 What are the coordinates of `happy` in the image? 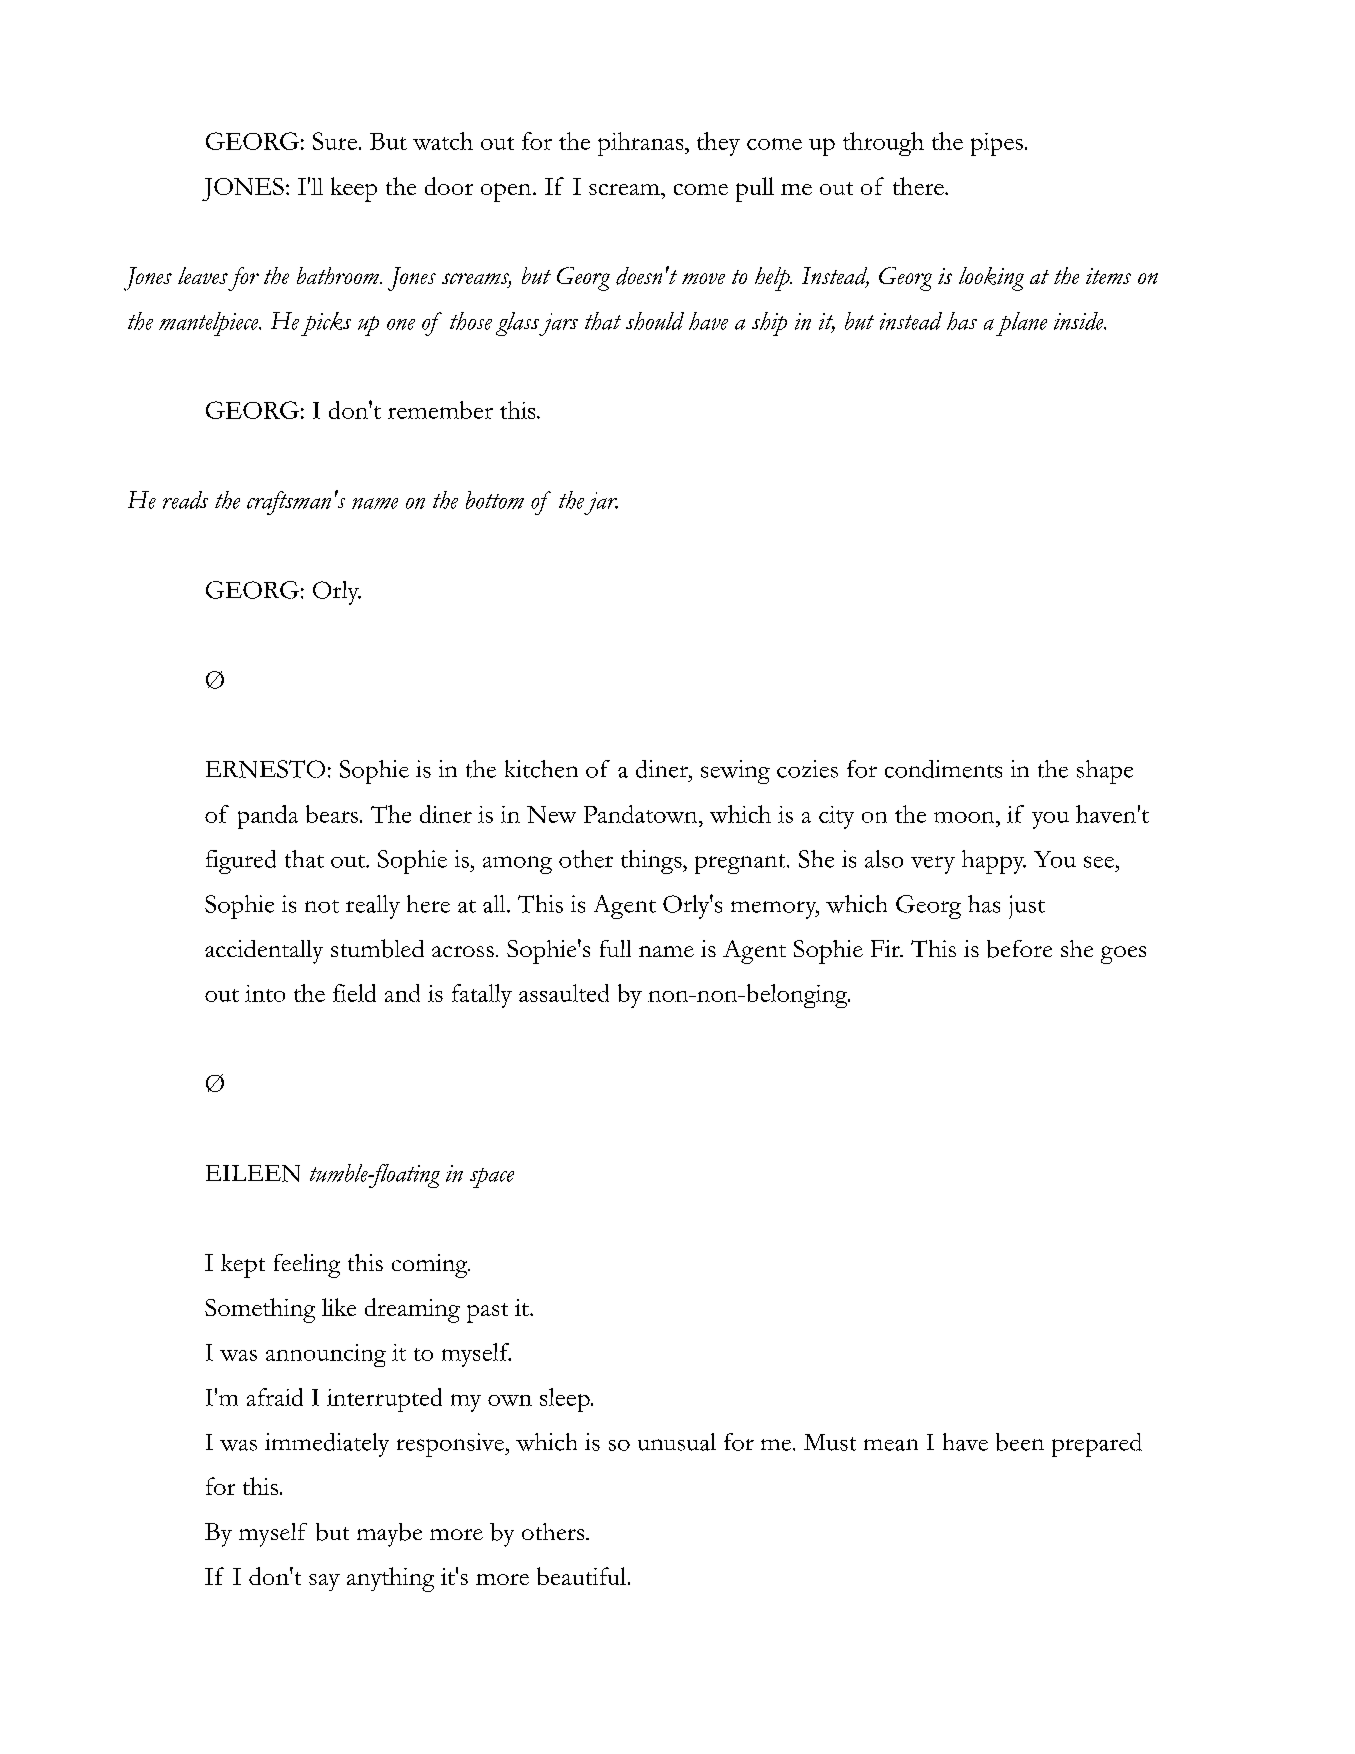 It's located at (994, 862).
